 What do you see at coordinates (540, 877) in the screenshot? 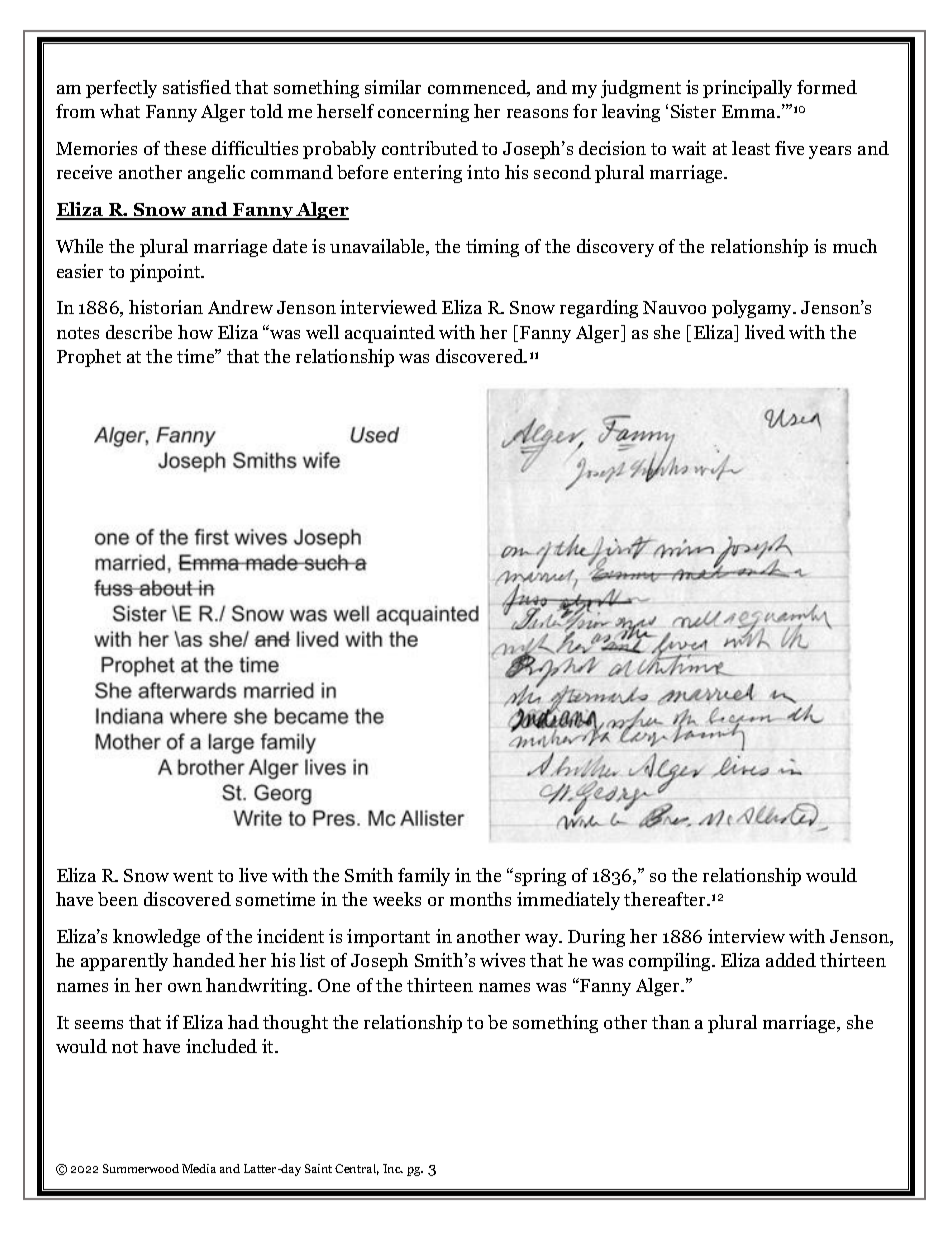
I see `spring` at bounding box center [540, 877].
